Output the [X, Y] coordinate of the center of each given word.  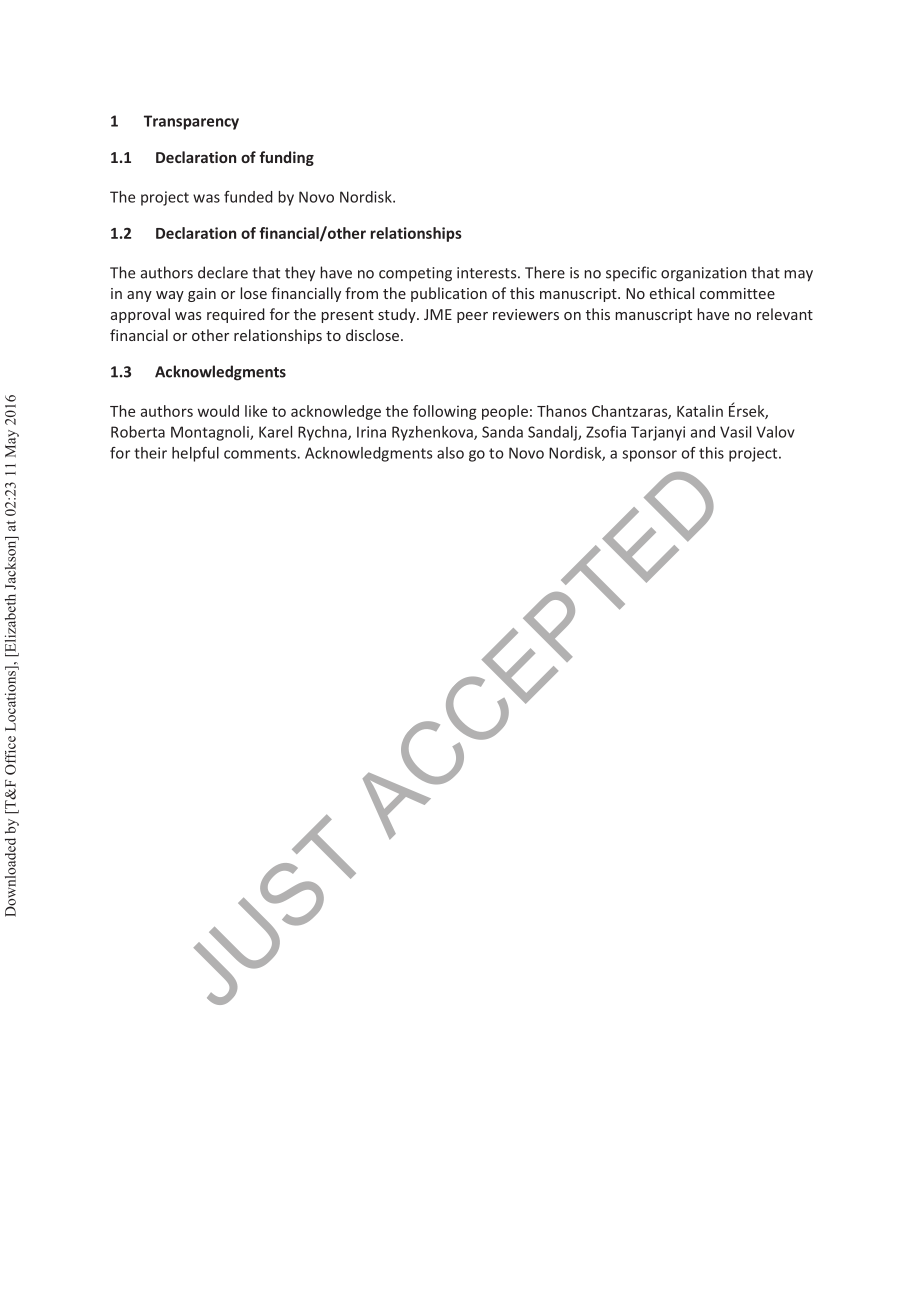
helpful [195, 454]
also [450, 453]
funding [286, 158]
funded [248, 197]
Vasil [735, 432]
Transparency [191, 122]
